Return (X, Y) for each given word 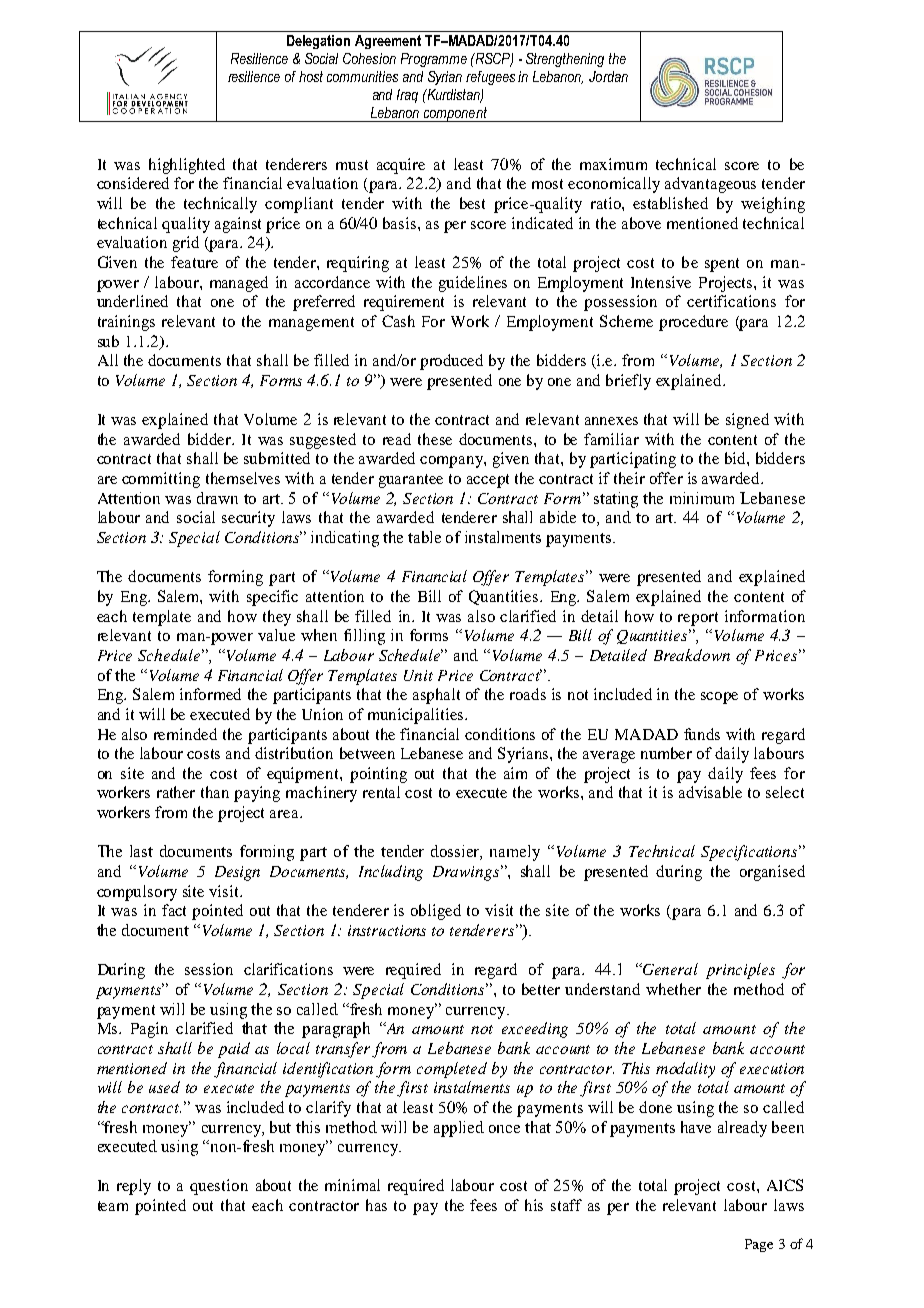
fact (174, 910)
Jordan (608, 76)
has (376, 1205)
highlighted (187, 166)
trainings (126, 323)
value (276, 635)
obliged (436, 912)
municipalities (417, 716)
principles (740, 971)
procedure (693, 323)
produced (451, 362)
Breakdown (692, 655)
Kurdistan (453, 95)
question (219, 1187)
